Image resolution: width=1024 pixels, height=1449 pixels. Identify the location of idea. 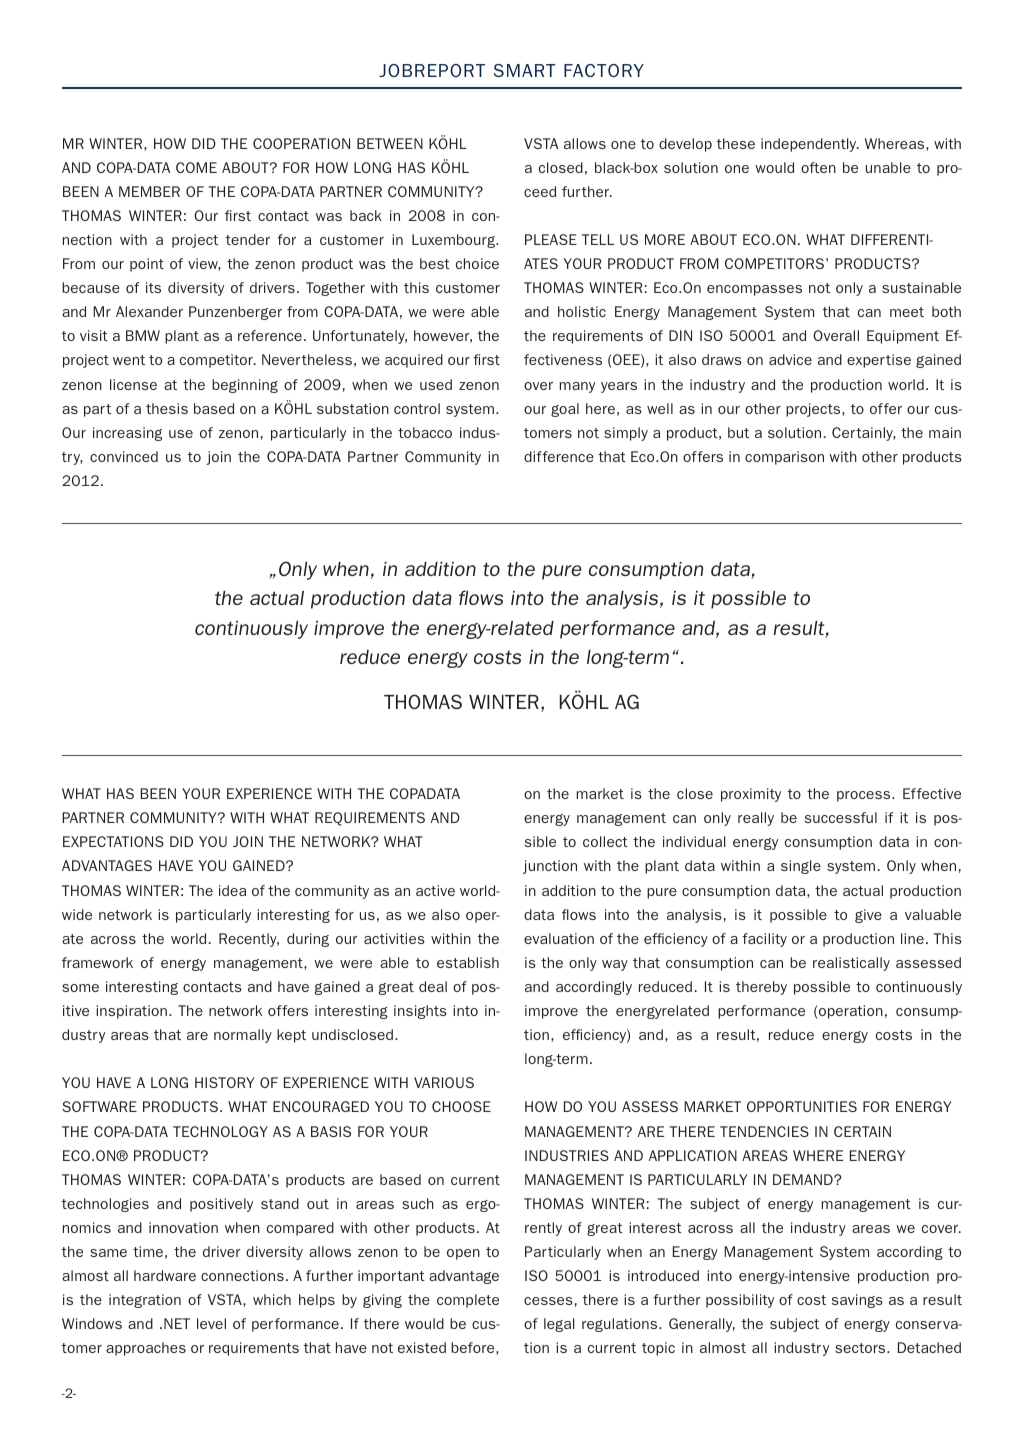
(232, 890).
